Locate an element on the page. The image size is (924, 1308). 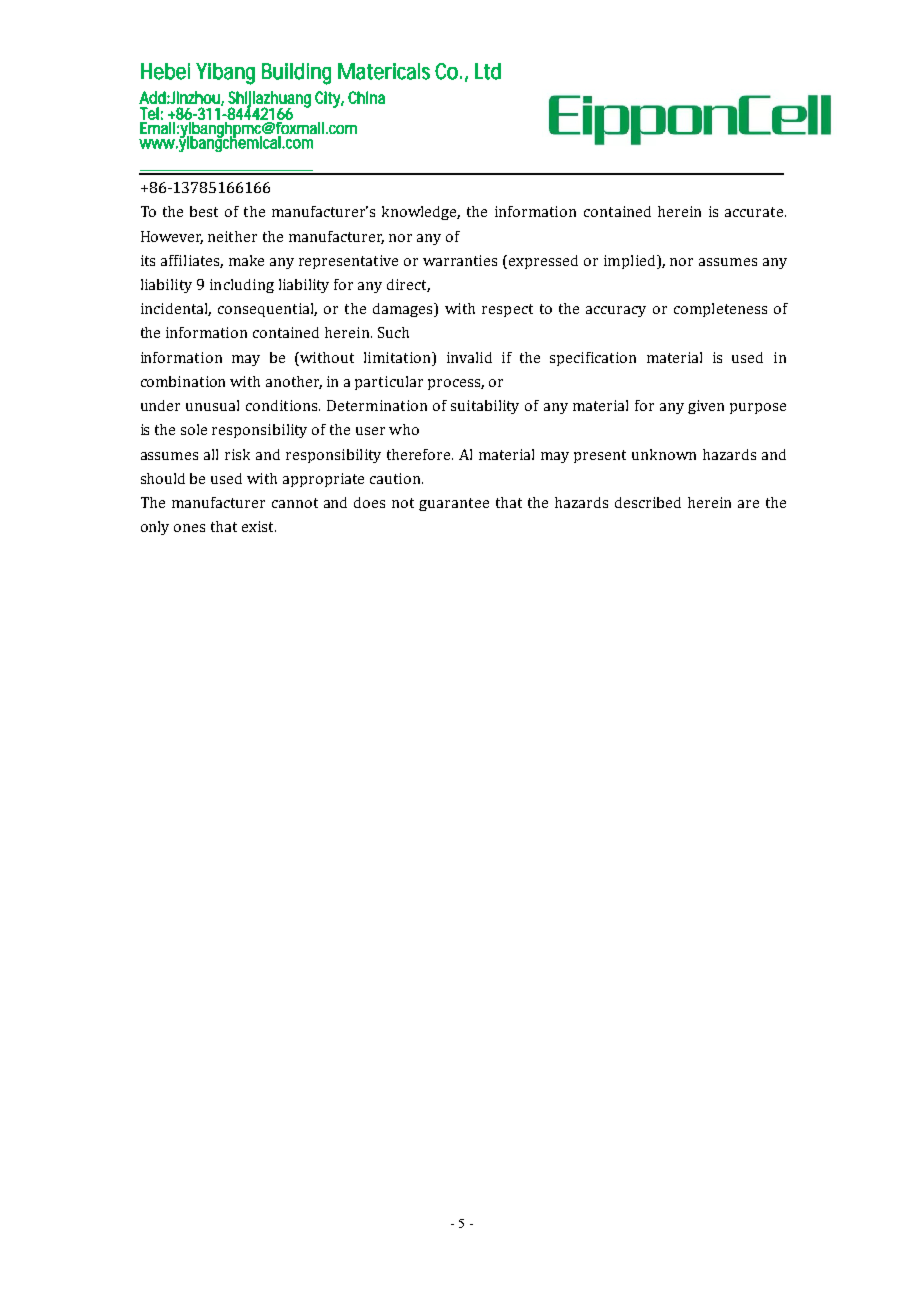
sole is located at coordinates (194, 429).
